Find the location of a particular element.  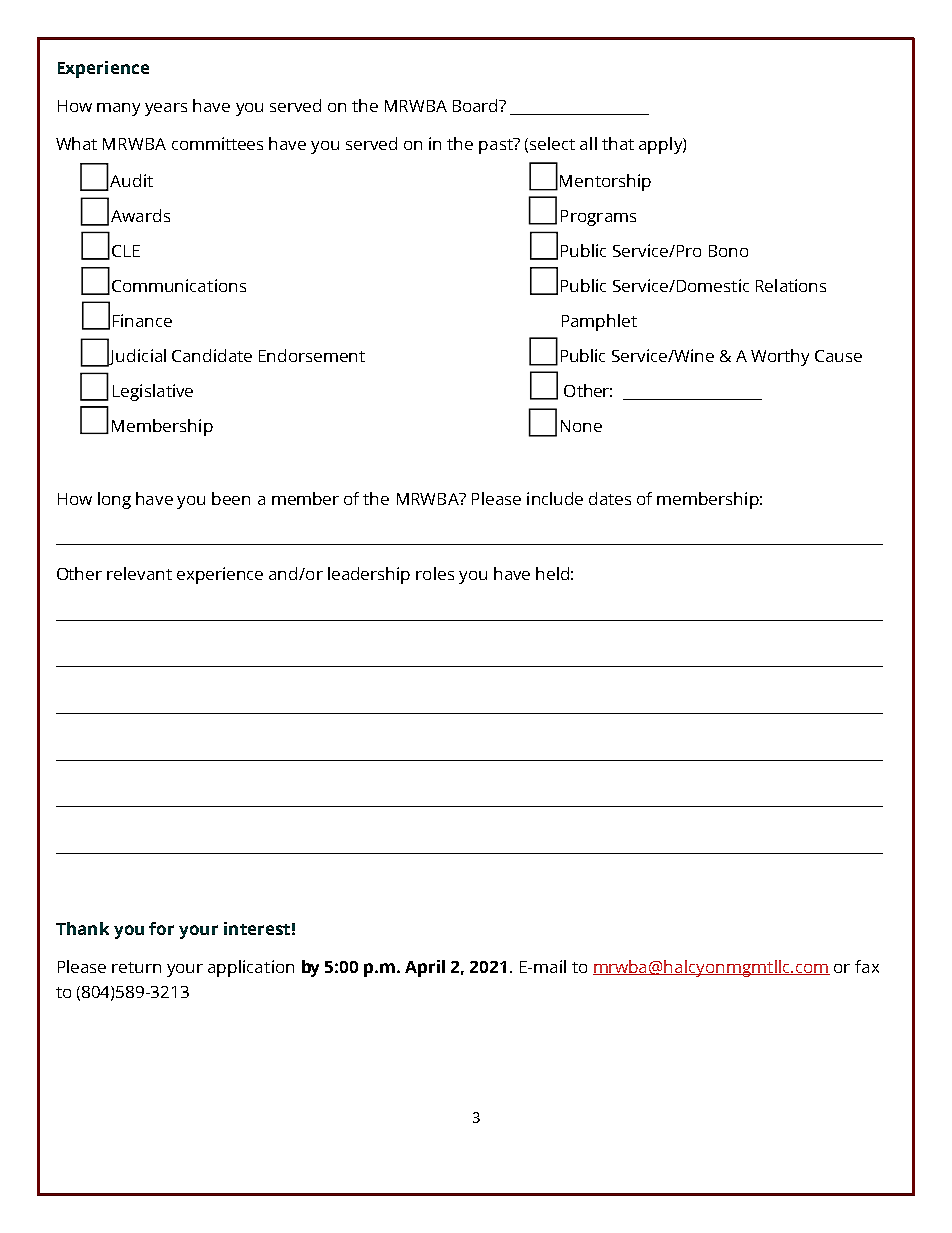

return is located at coordinates (136, 967).
